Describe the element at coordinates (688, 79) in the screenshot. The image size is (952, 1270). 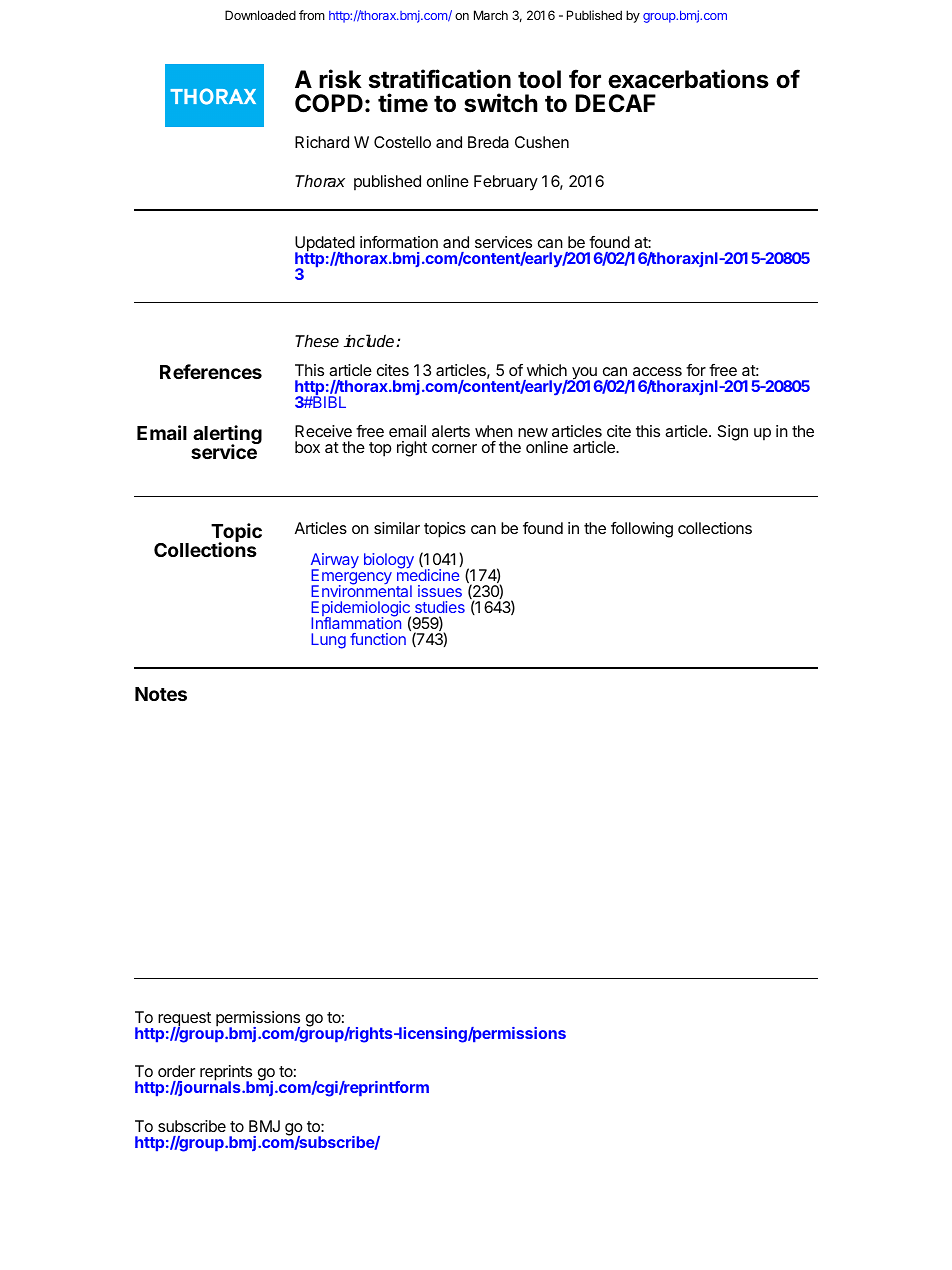
I see `exacerbations` at that location.
